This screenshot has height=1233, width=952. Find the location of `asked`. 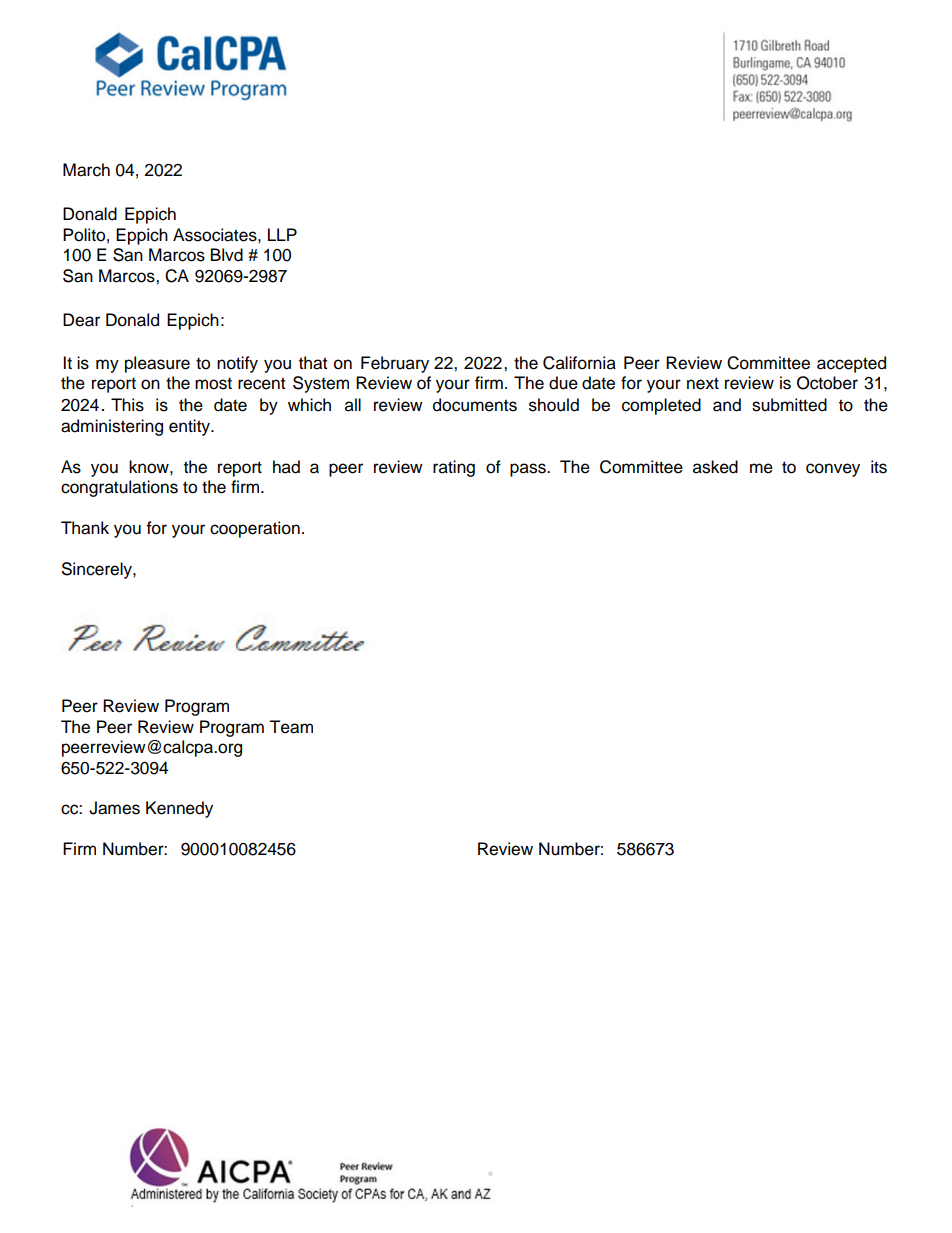

asked is located at coordinates (715, 467).
